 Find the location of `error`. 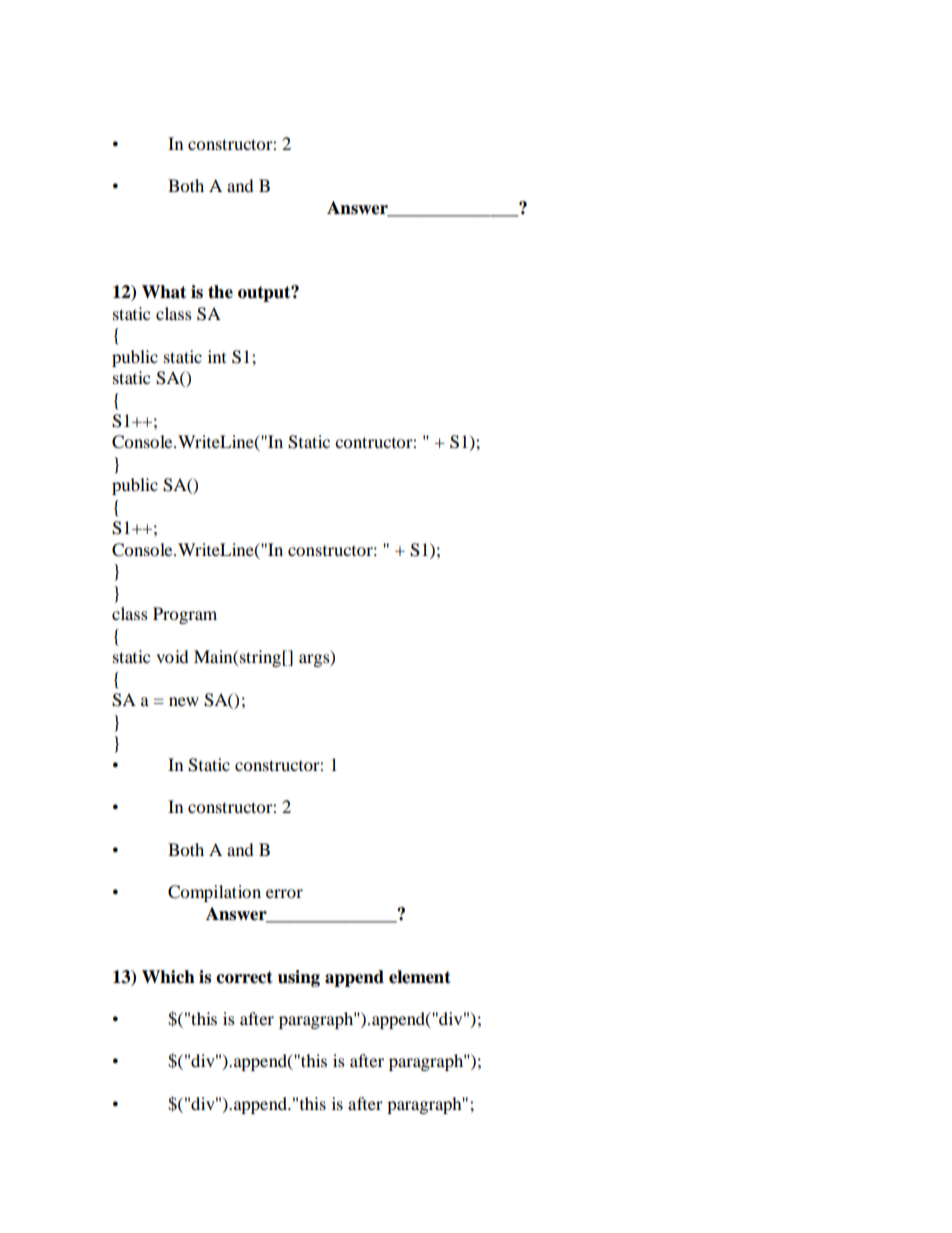

error is located at coordinates (284, 893).
